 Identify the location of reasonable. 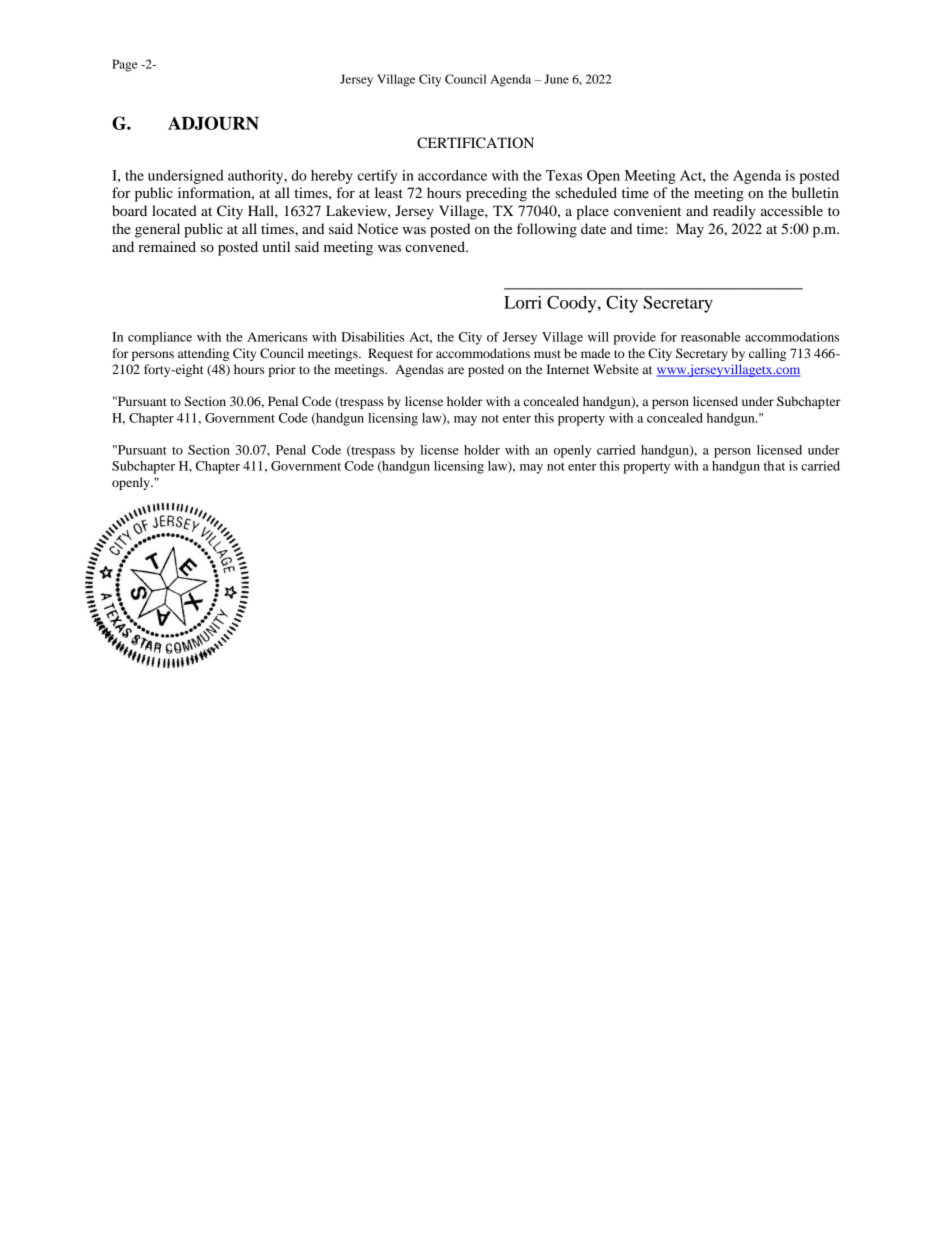
(711, 337).
